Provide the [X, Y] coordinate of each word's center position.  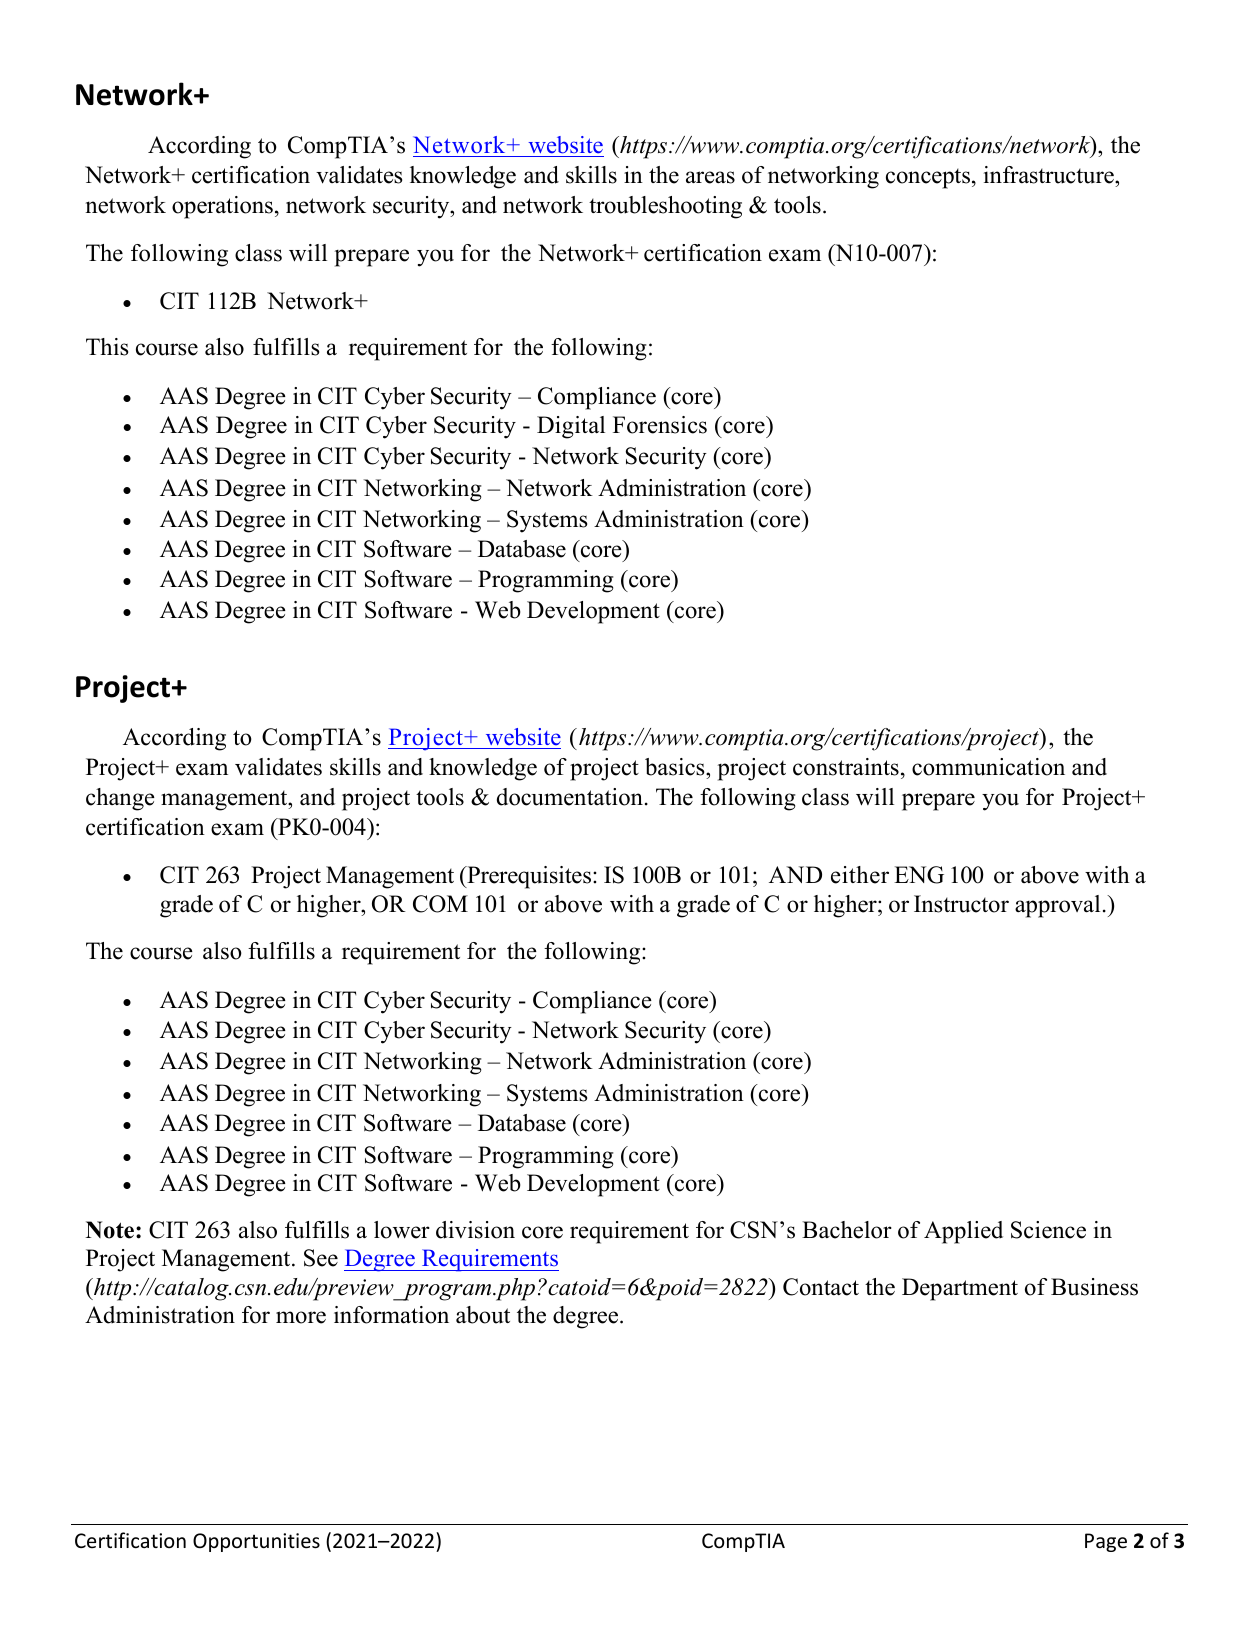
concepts [928, 178]
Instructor [961, 904]
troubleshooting [665, 207]
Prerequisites [529, 877]
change [120, 799]
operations [222, 207]
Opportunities [256, 1542]
